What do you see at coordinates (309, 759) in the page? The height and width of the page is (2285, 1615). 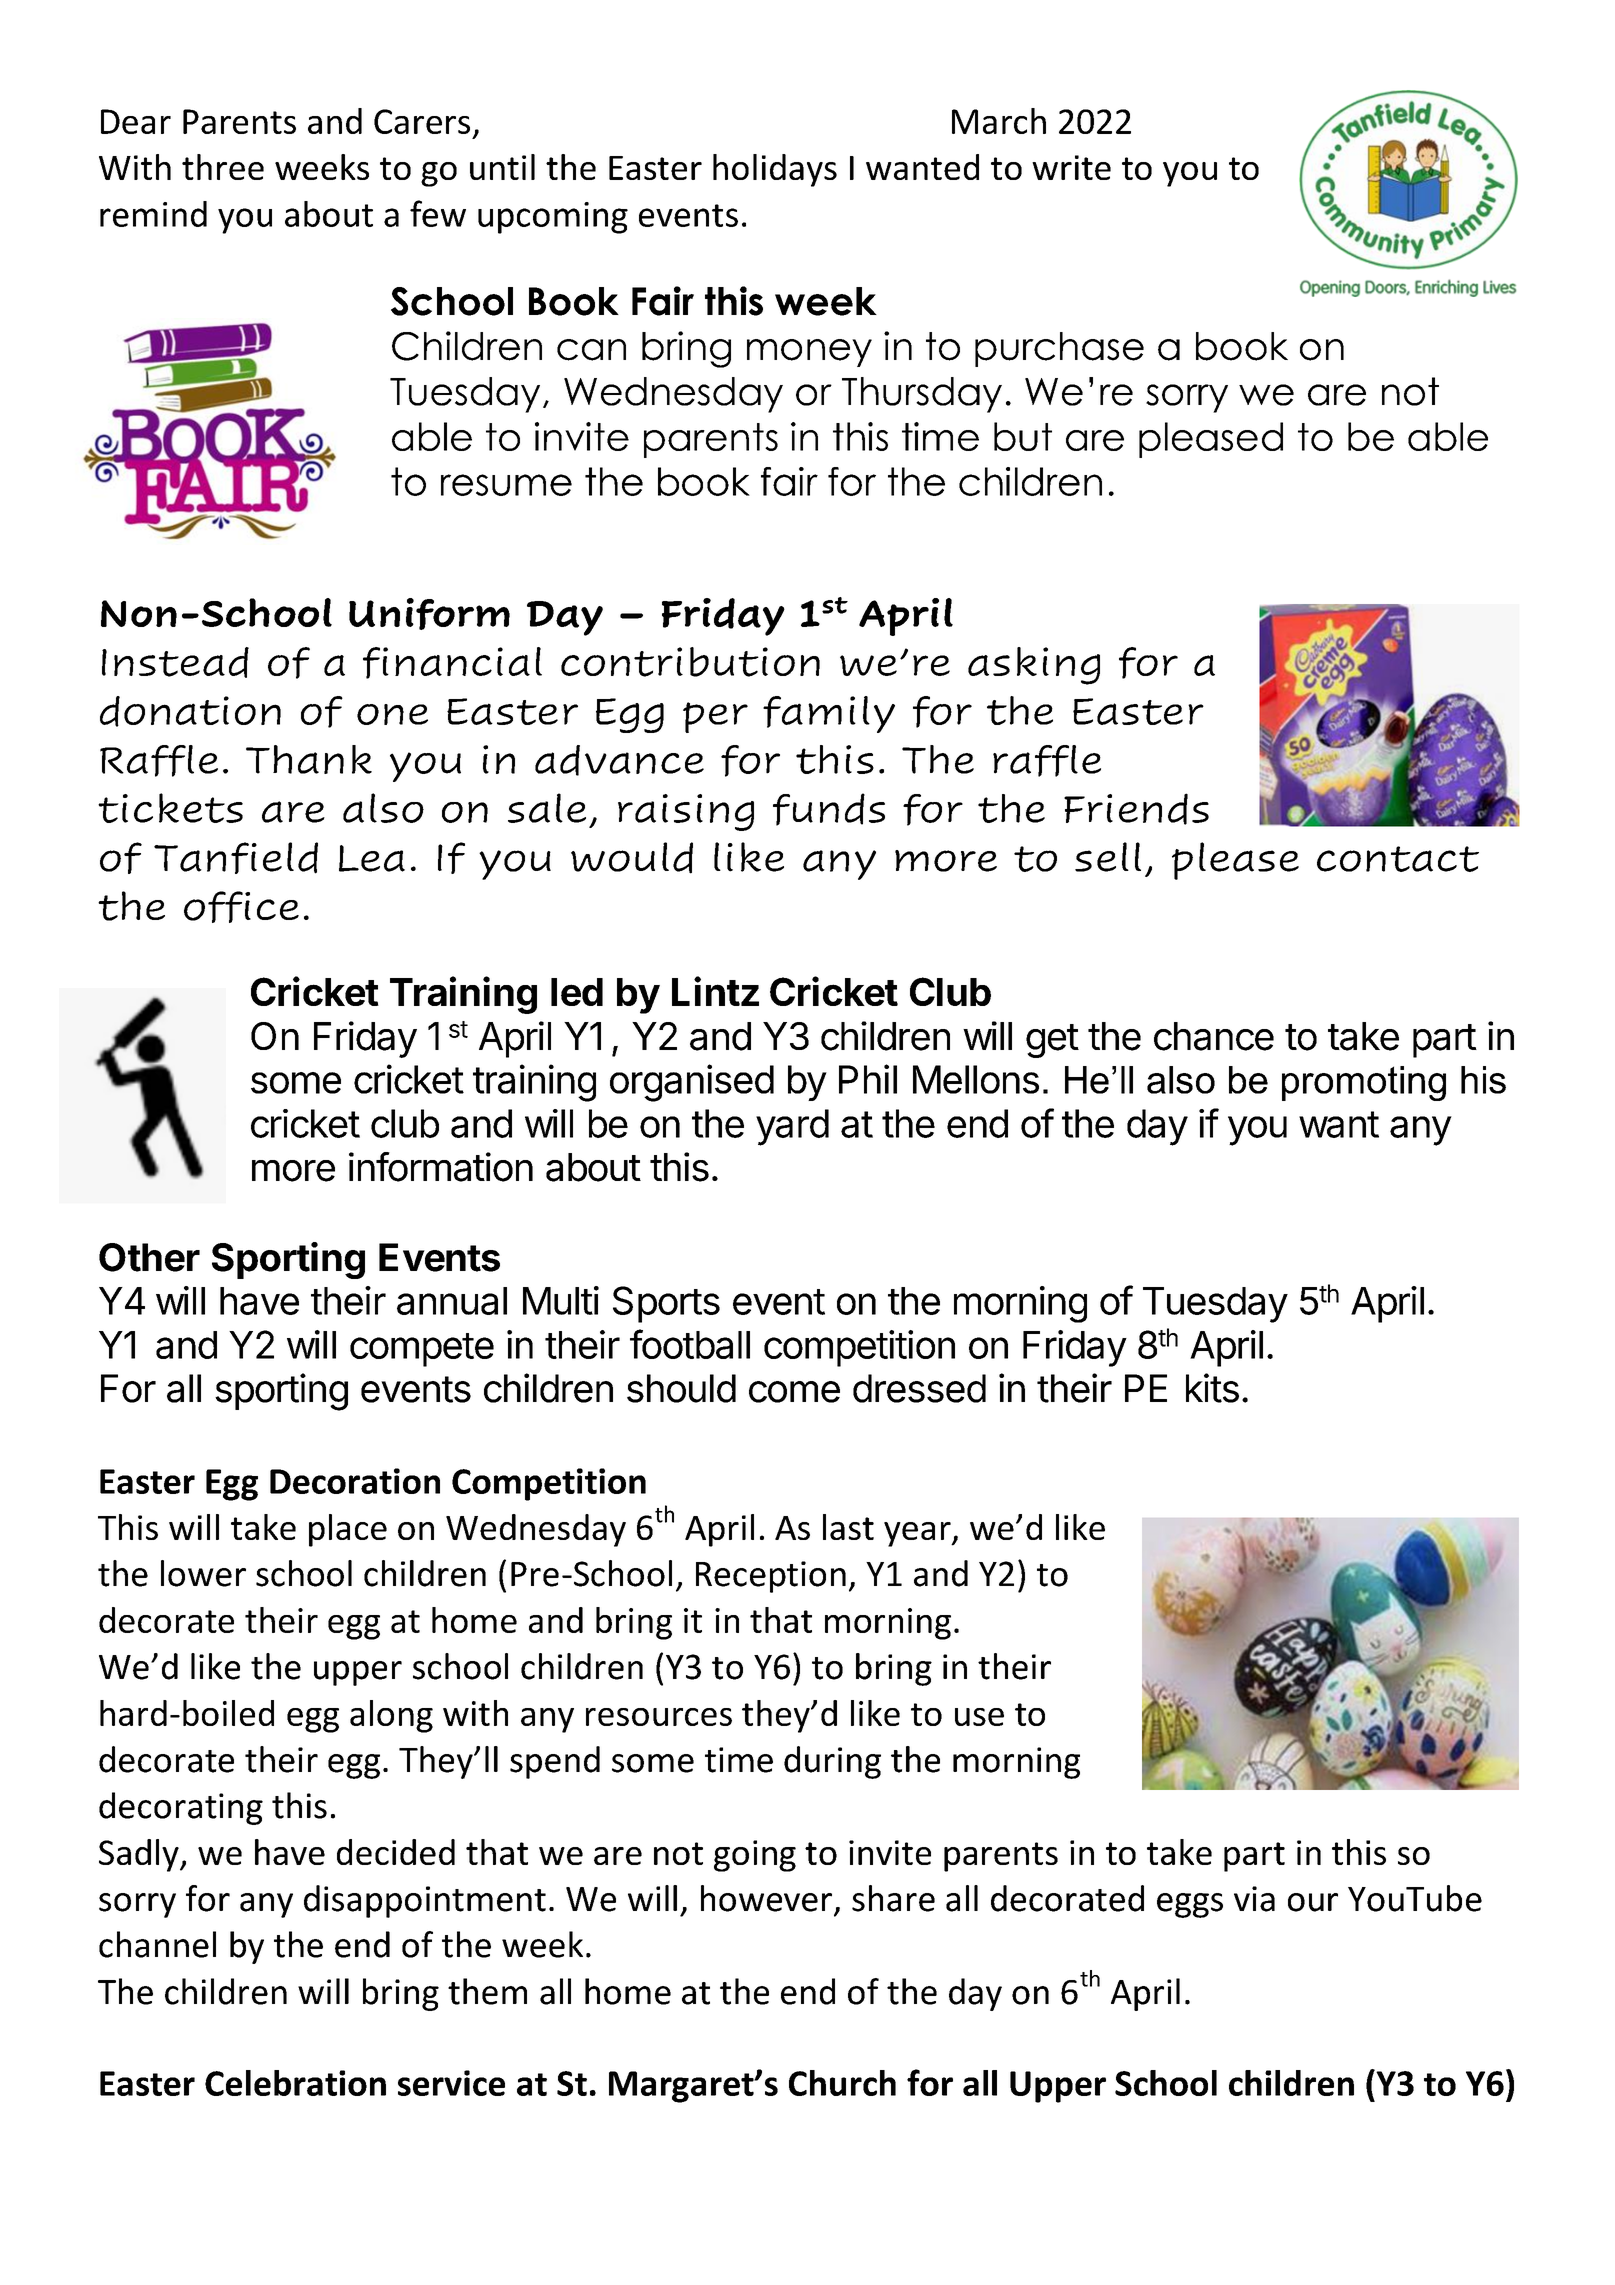 I see `Thank` at bounding box center [309, 759].
